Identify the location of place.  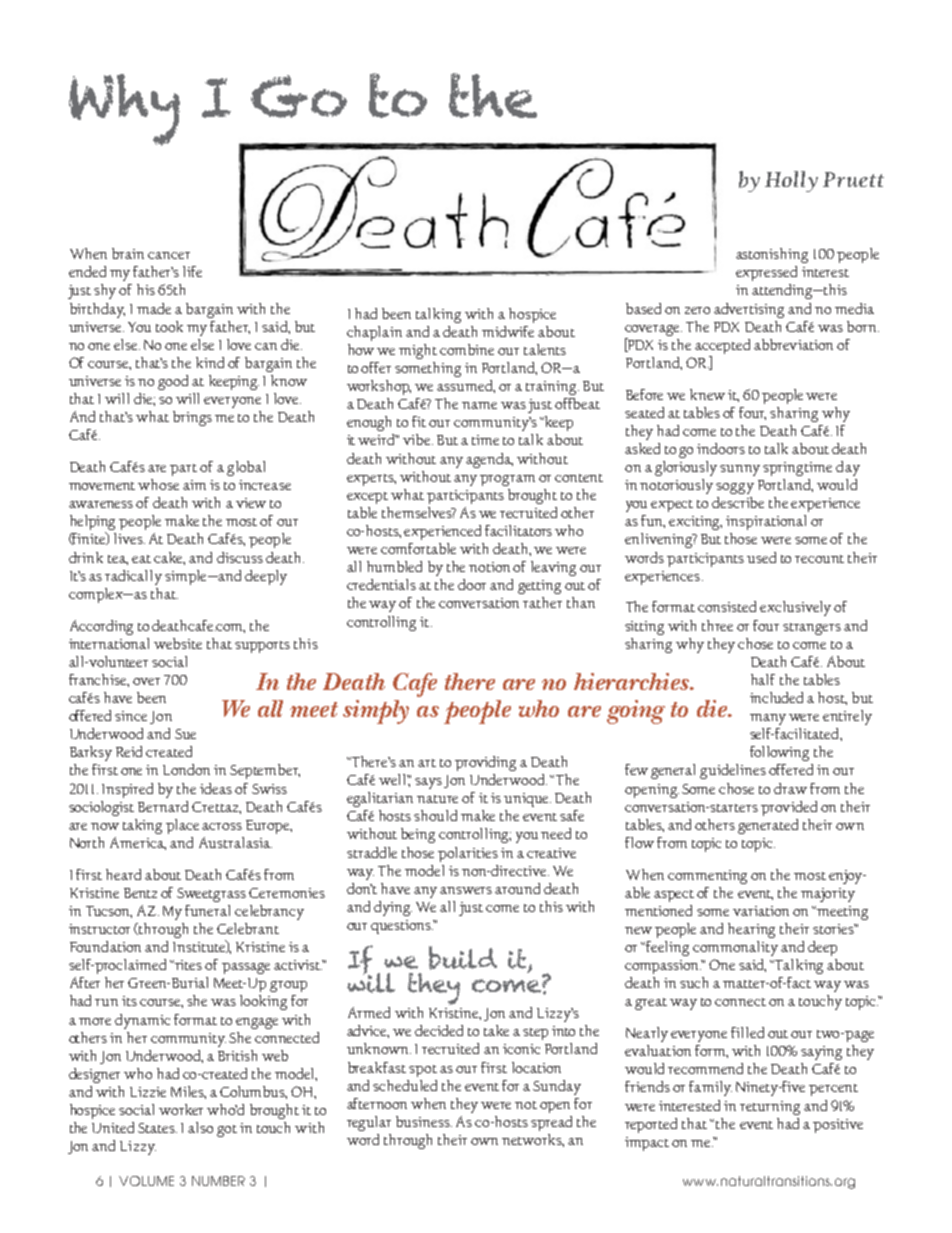
(182, 826).
